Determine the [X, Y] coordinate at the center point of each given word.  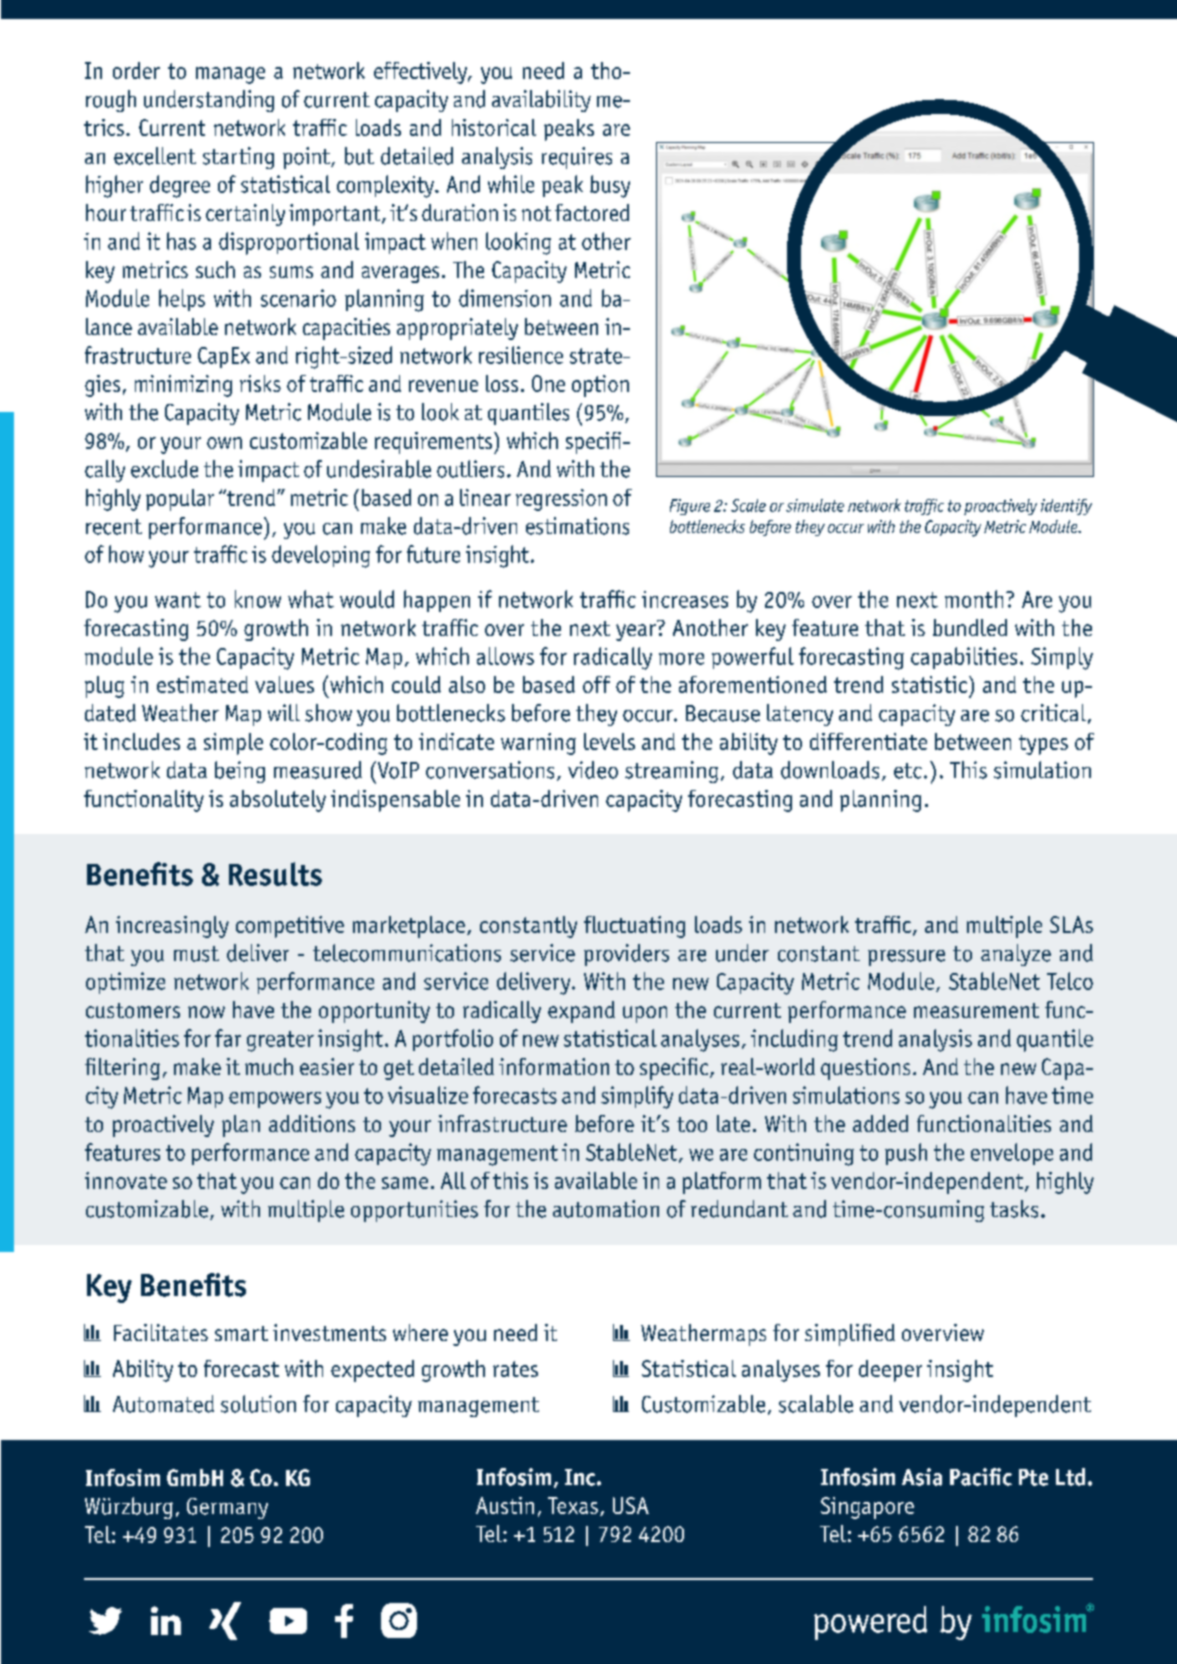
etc [908, 771]
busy [610, 186]
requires [577, 158]
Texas [573, 1505]
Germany [227, 1508]
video [593, 770]
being [240, 772]
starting [238, 158]
